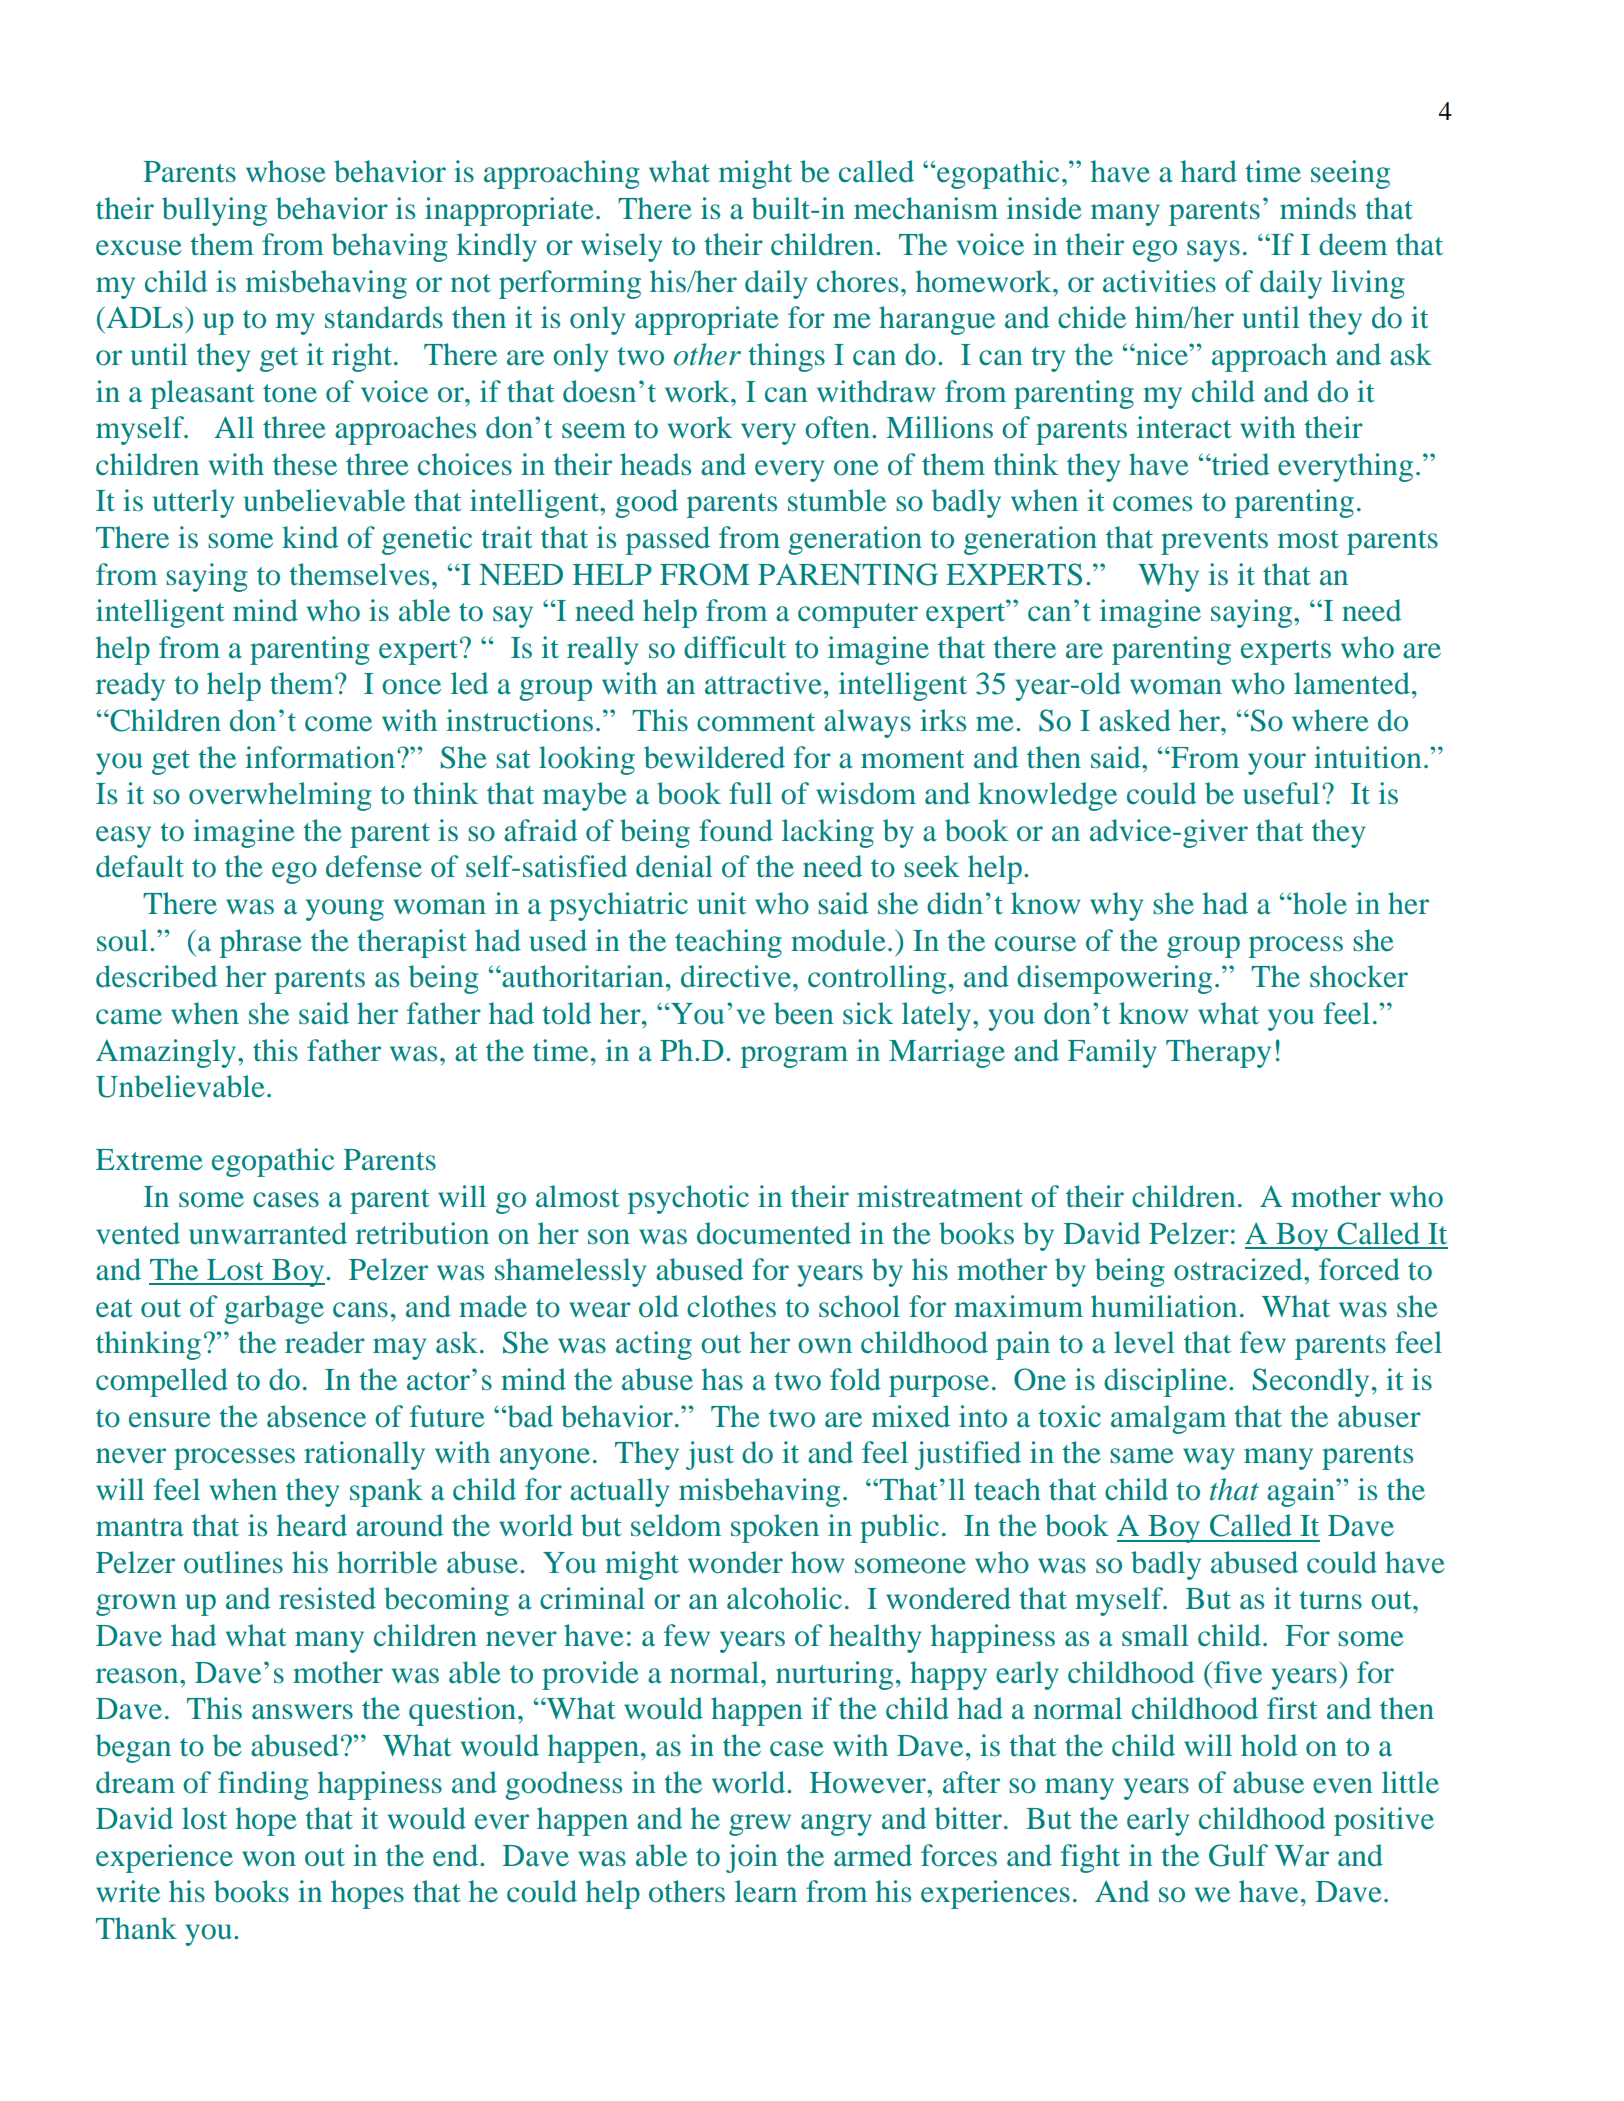 The width and height of the page is (1624, 2101). What do you see at coordinates (1213, 251) in the page?
I see `says` at bounding box center [1213, 251].
